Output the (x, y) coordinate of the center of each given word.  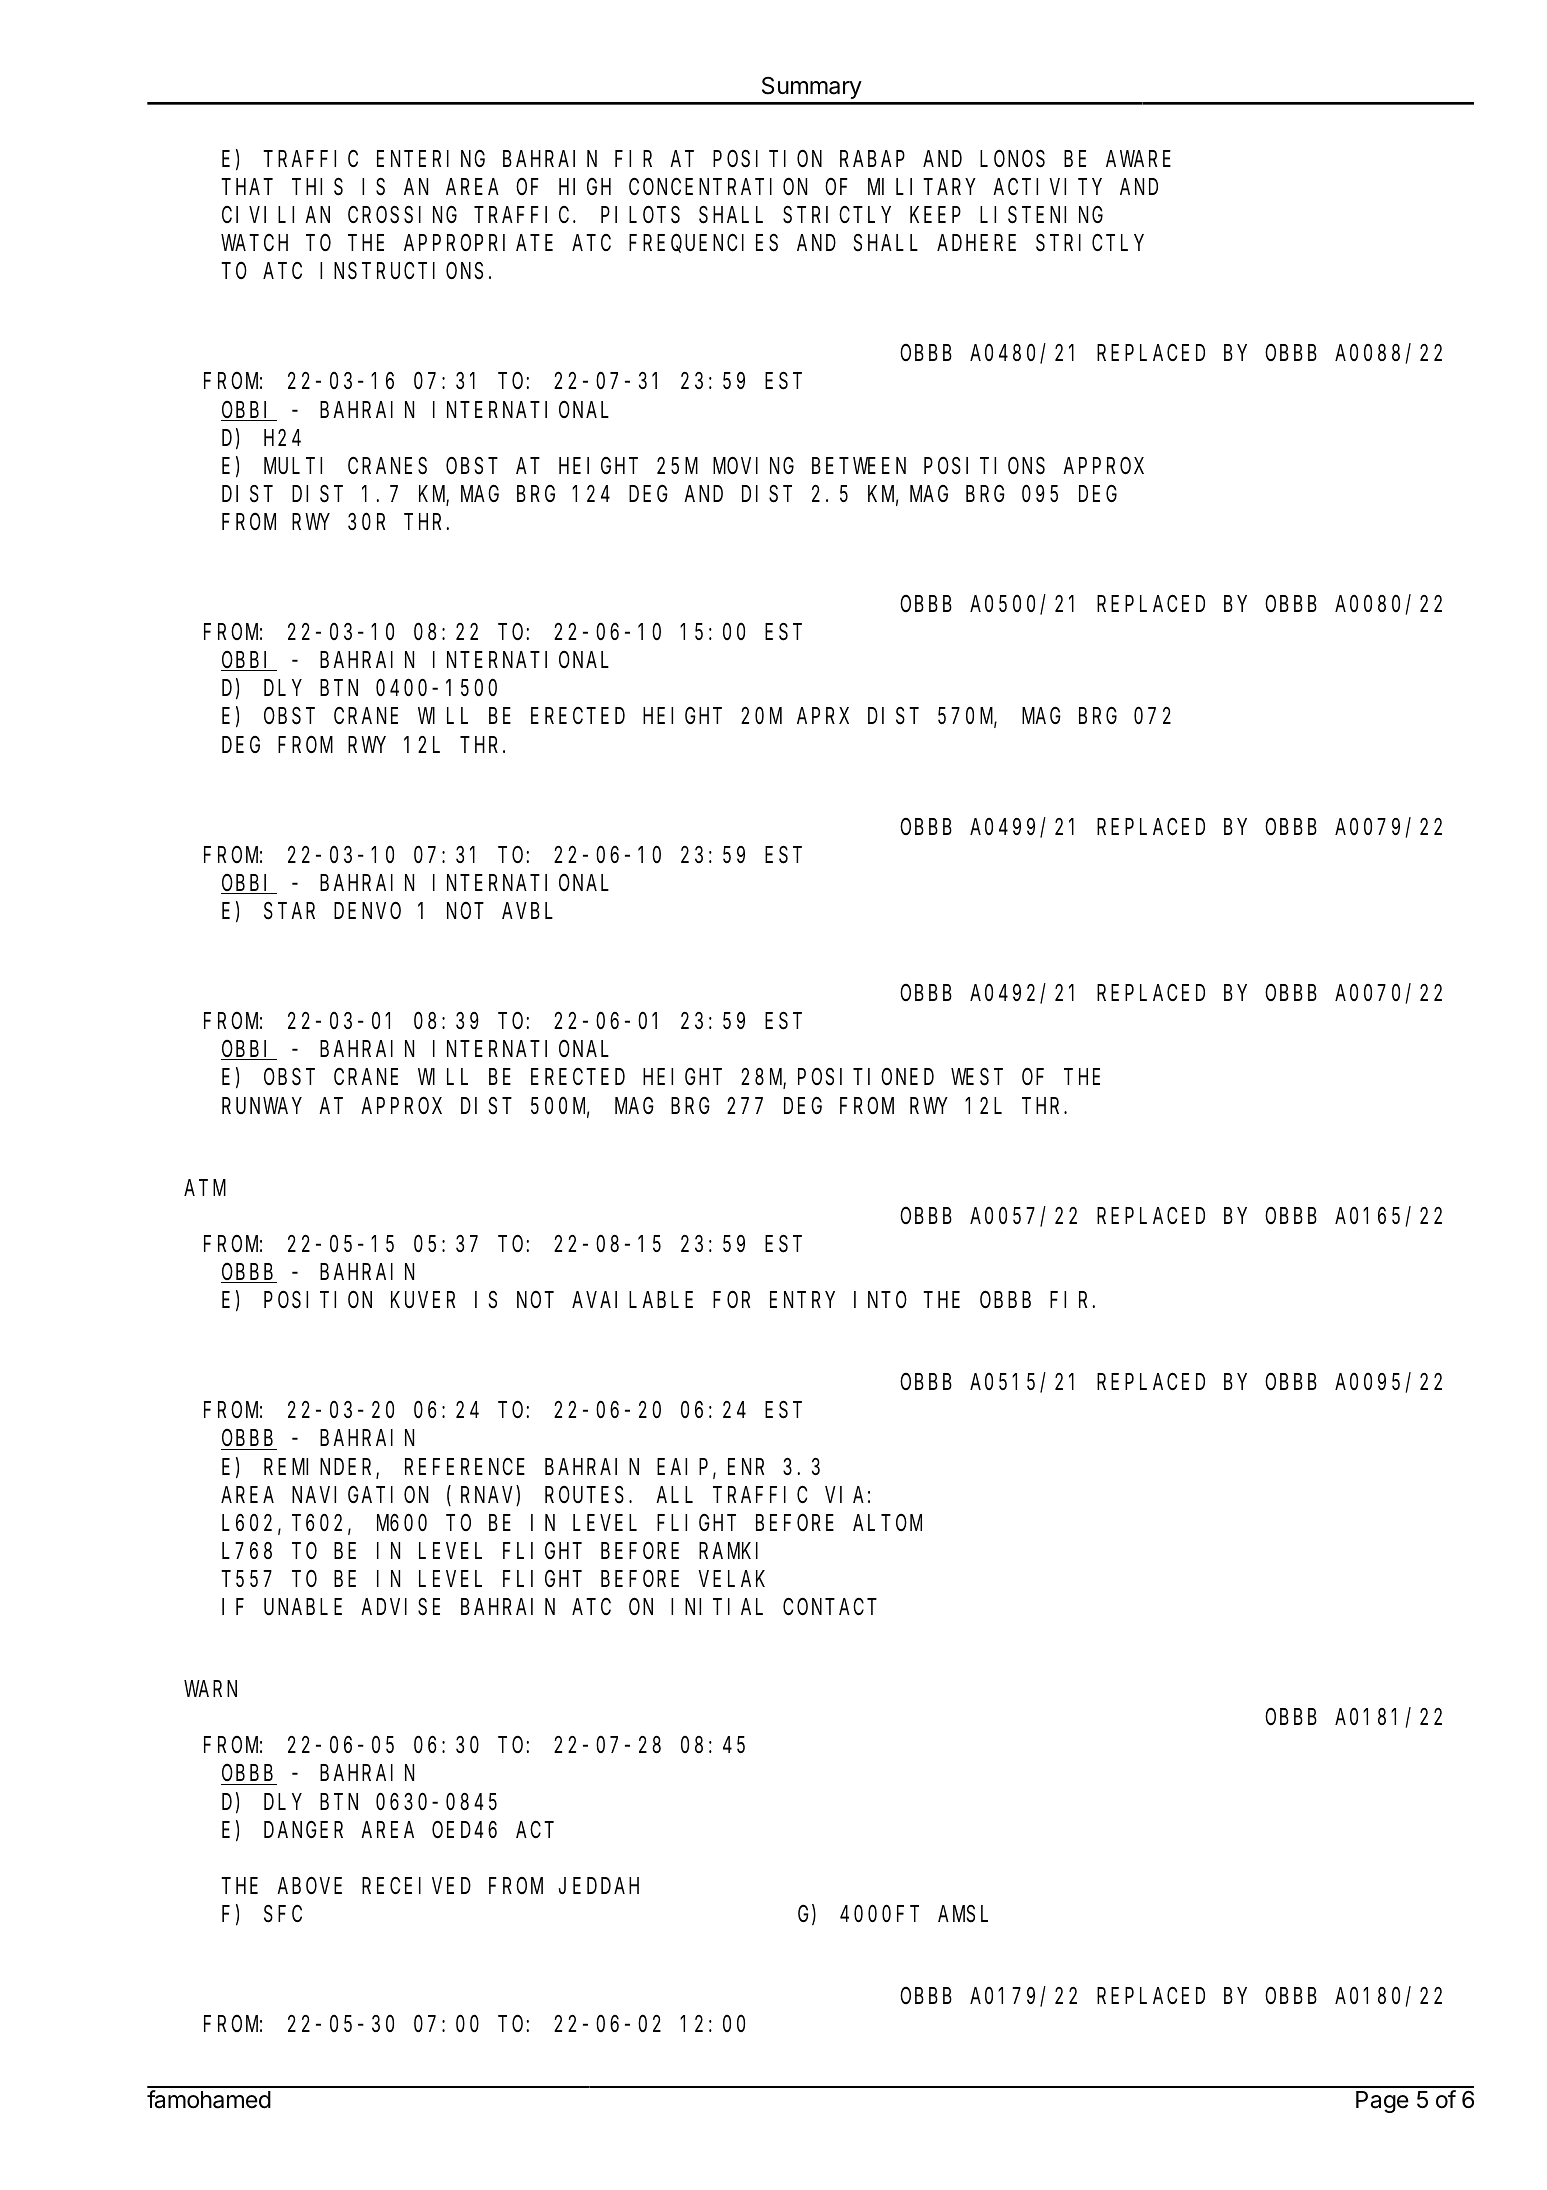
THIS (317, 187)
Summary (812, 87)
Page (1382, 2102)
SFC (283, 1914)
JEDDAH (599, 1886)
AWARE (1138, 159)
